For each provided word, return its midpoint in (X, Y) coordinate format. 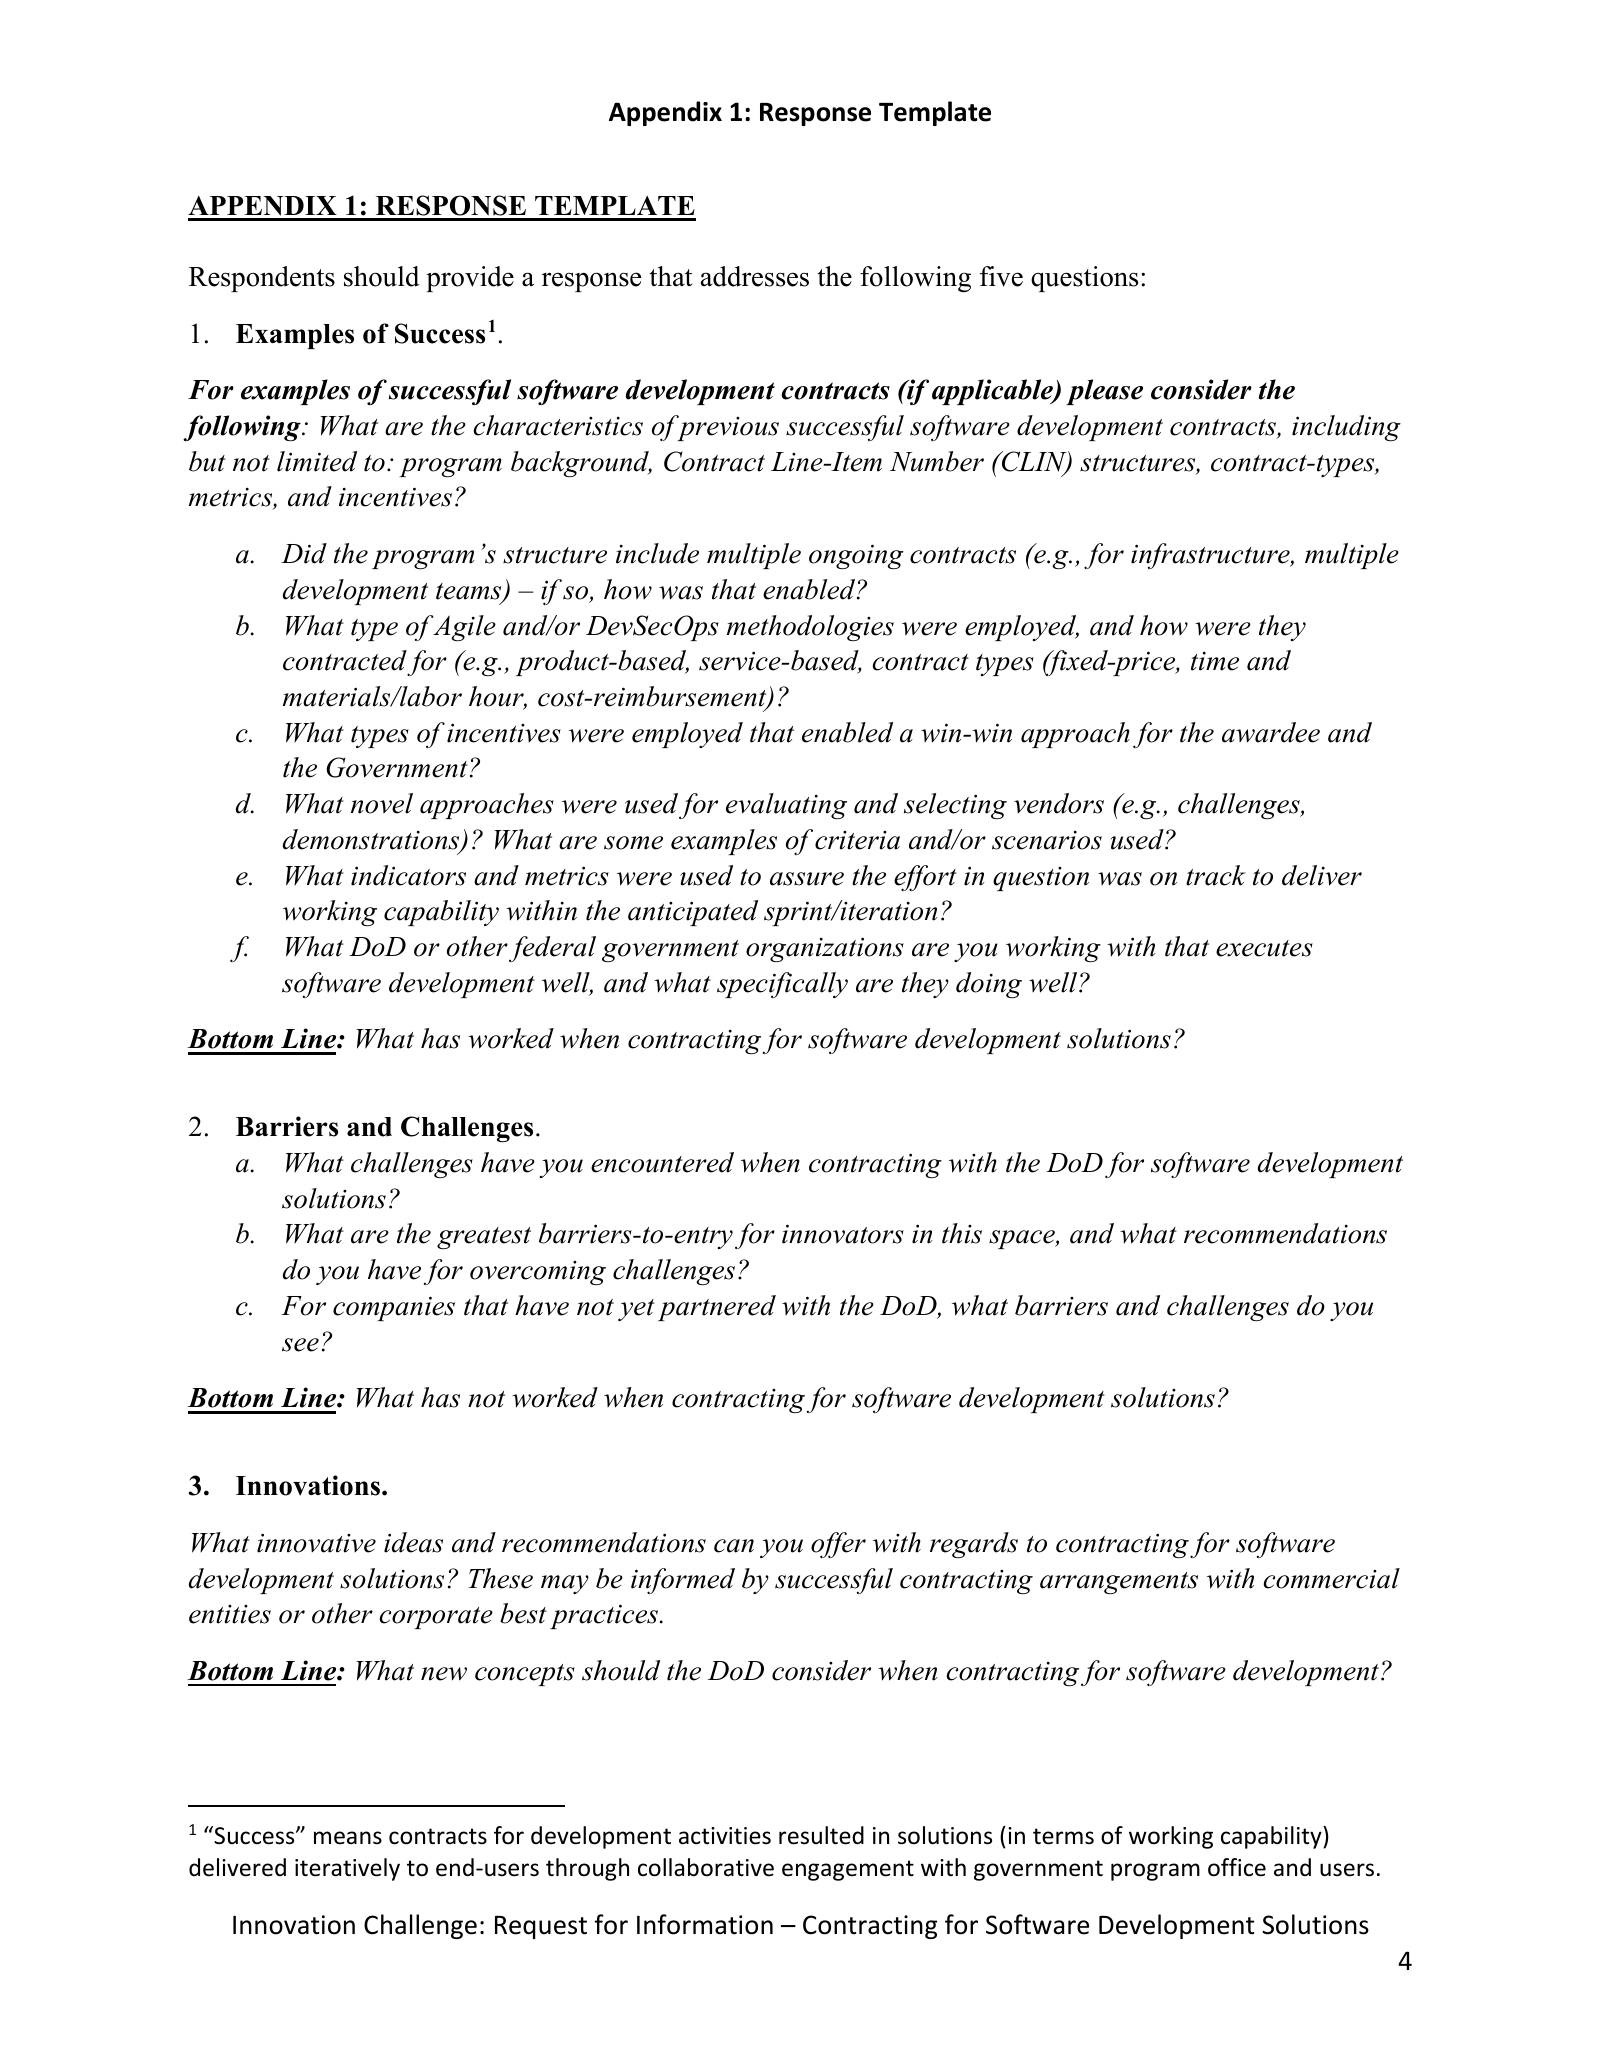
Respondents (262, 279)
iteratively (347, 1869)
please (1104, 392)
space (1023, 1239)
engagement (848, 1870)
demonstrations (372, 840)
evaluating (786, 806)
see (300, 1345)
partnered (717, 1308)
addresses (755, 276)
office (1237, 1867)
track (1216, 875)
